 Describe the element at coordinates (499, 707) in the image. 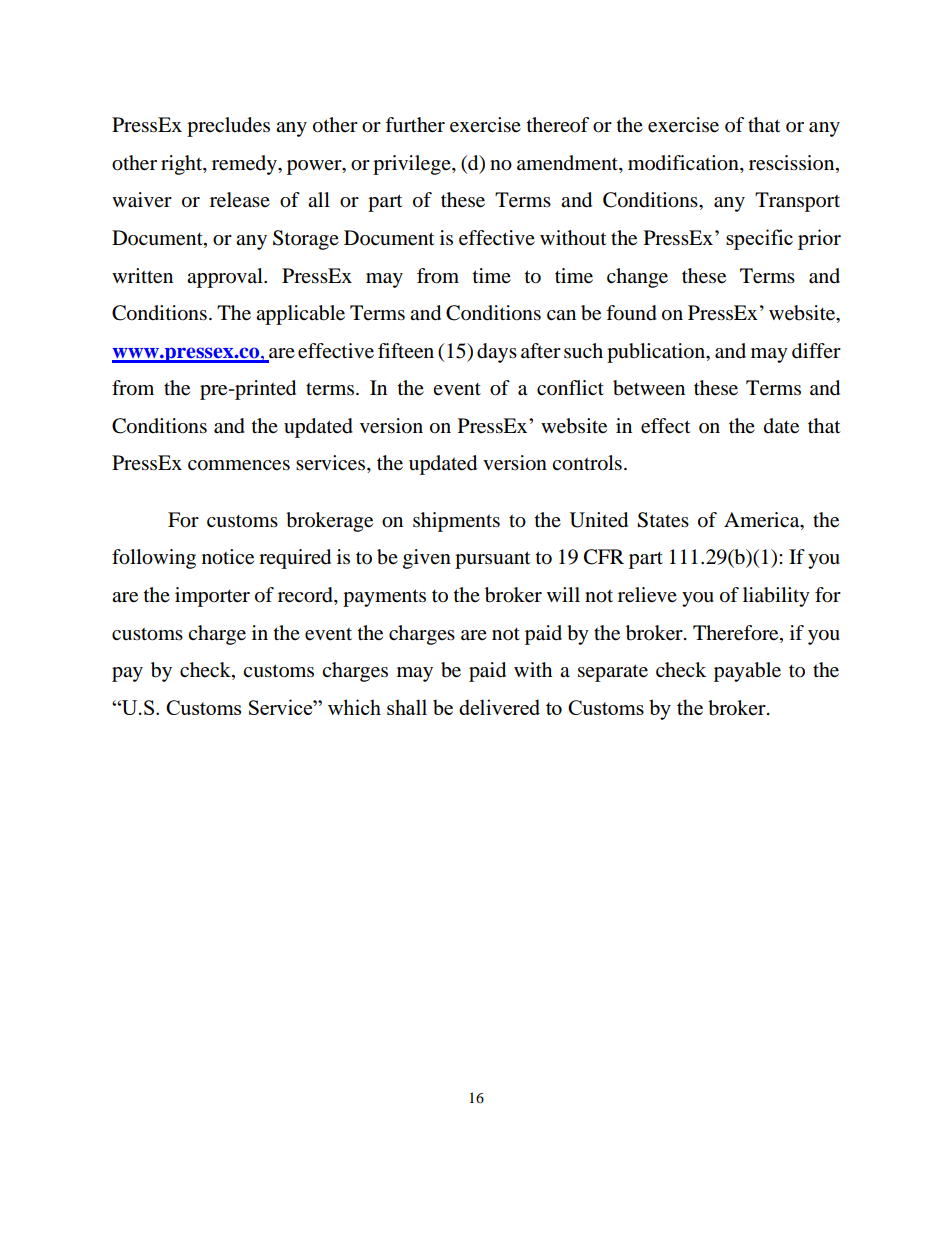

I see `delivered` at that location.
